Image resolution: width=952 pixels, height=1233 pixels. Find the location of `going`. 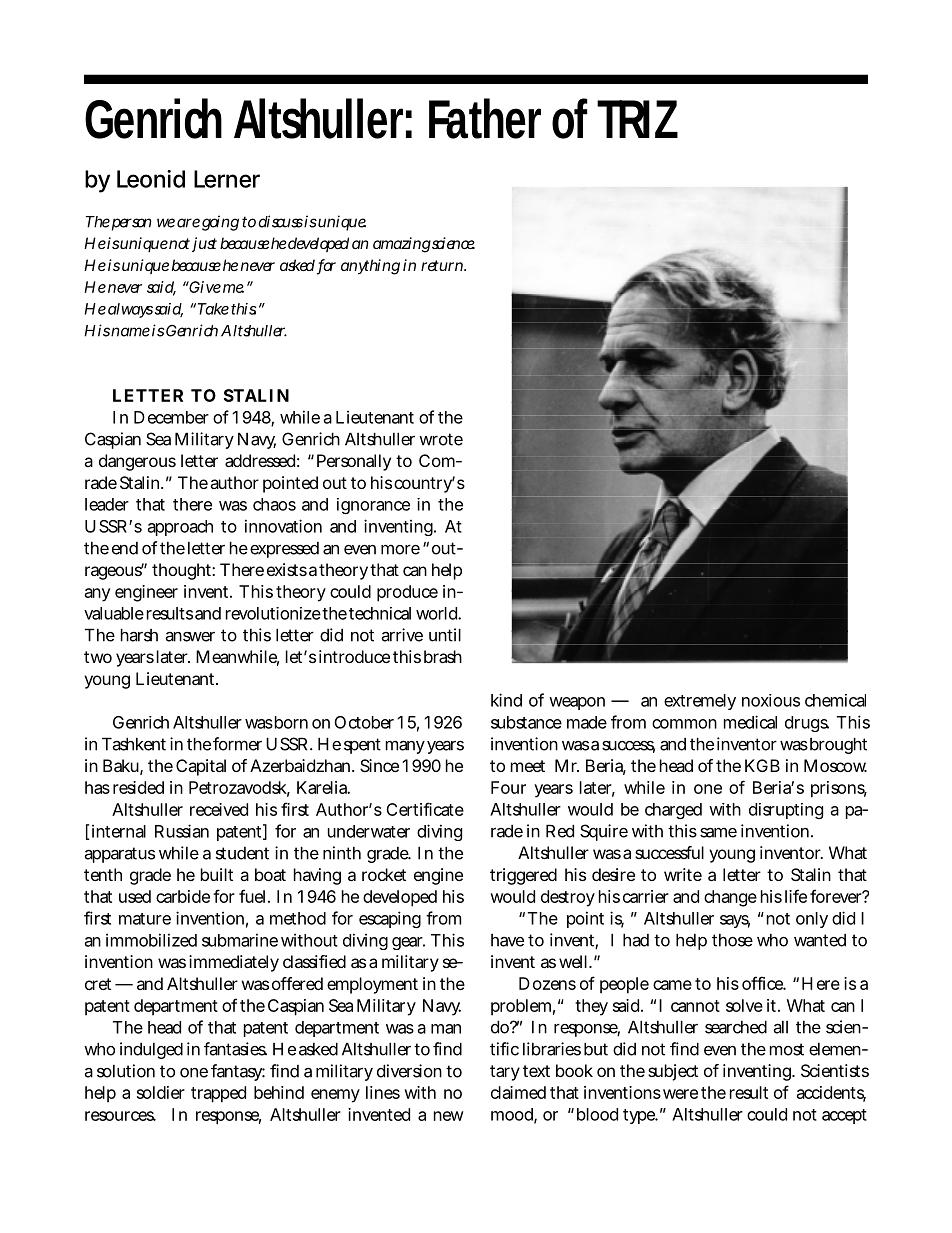

going is located at coordinates (220, 223).
